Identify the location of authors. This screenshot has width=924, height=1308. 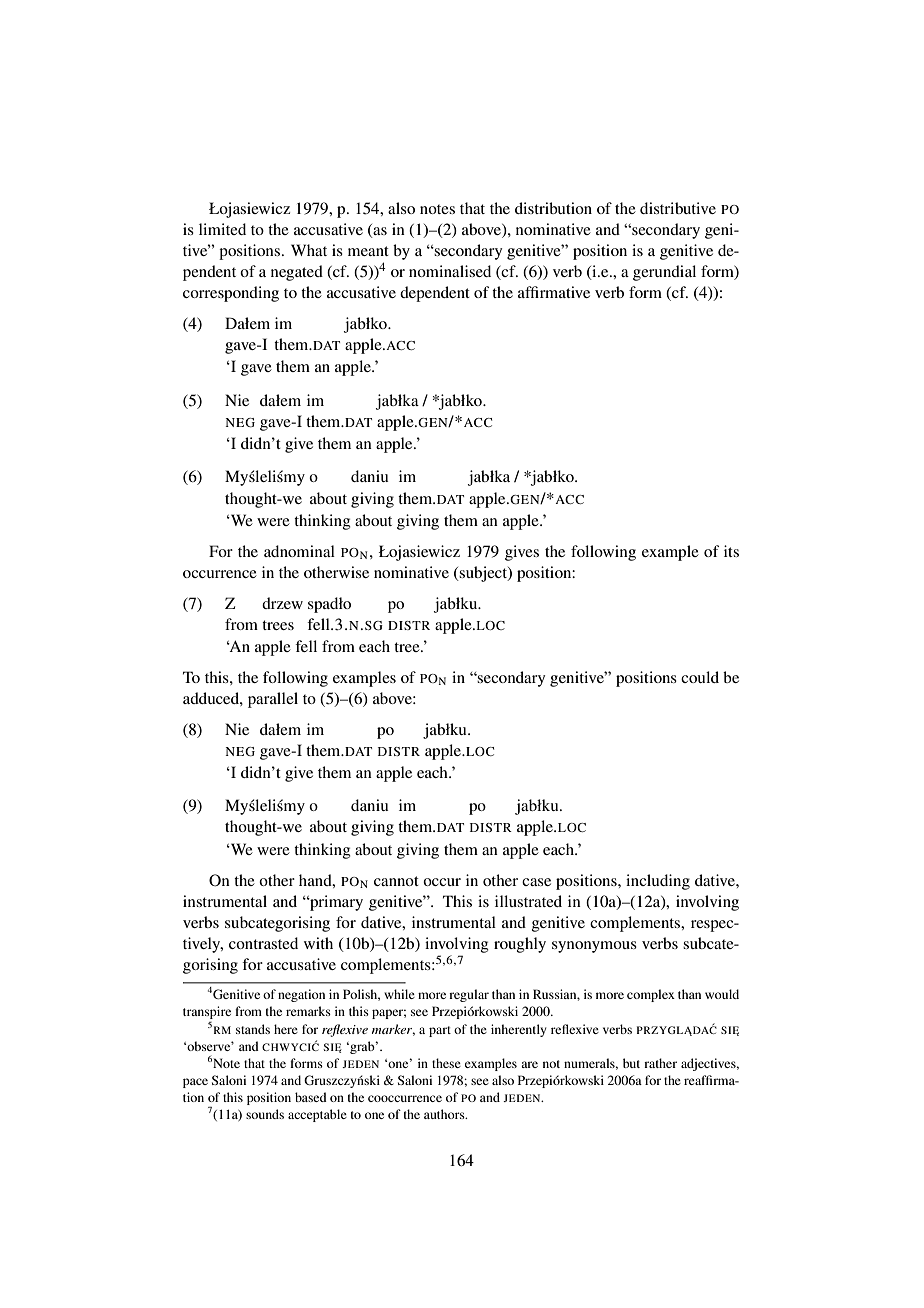
(445, 1114).
